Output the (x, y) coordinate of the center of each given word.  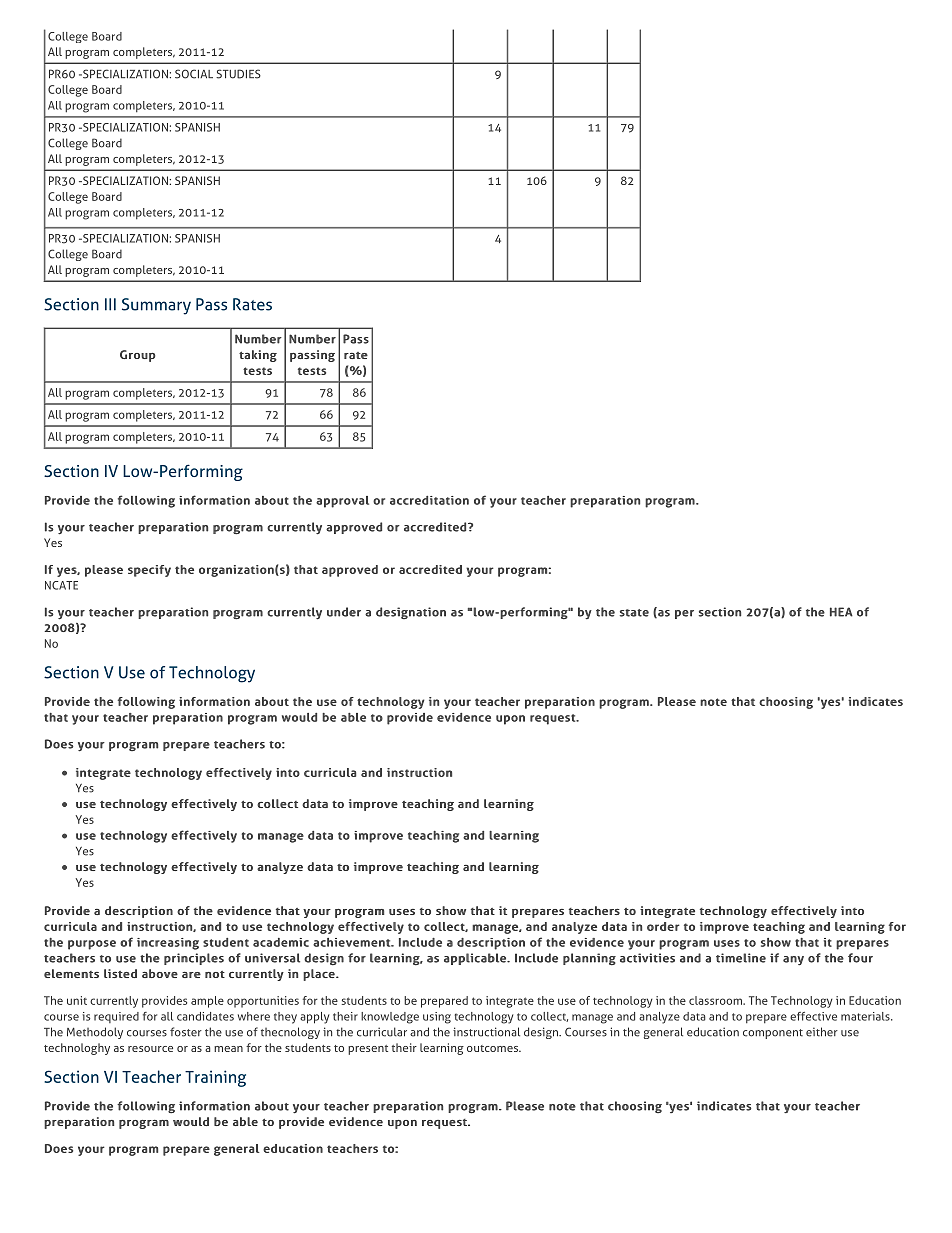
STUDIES (238, 74)
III (110, 304)
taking (258, 356)
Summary (156, 306)
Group (138, 356)
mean (228, 1049)
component (773, 1034)
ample (207, 1002)
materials (866, 1016)
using (437, 1018)
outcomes (493, 1048)
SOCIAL (194, 74)
